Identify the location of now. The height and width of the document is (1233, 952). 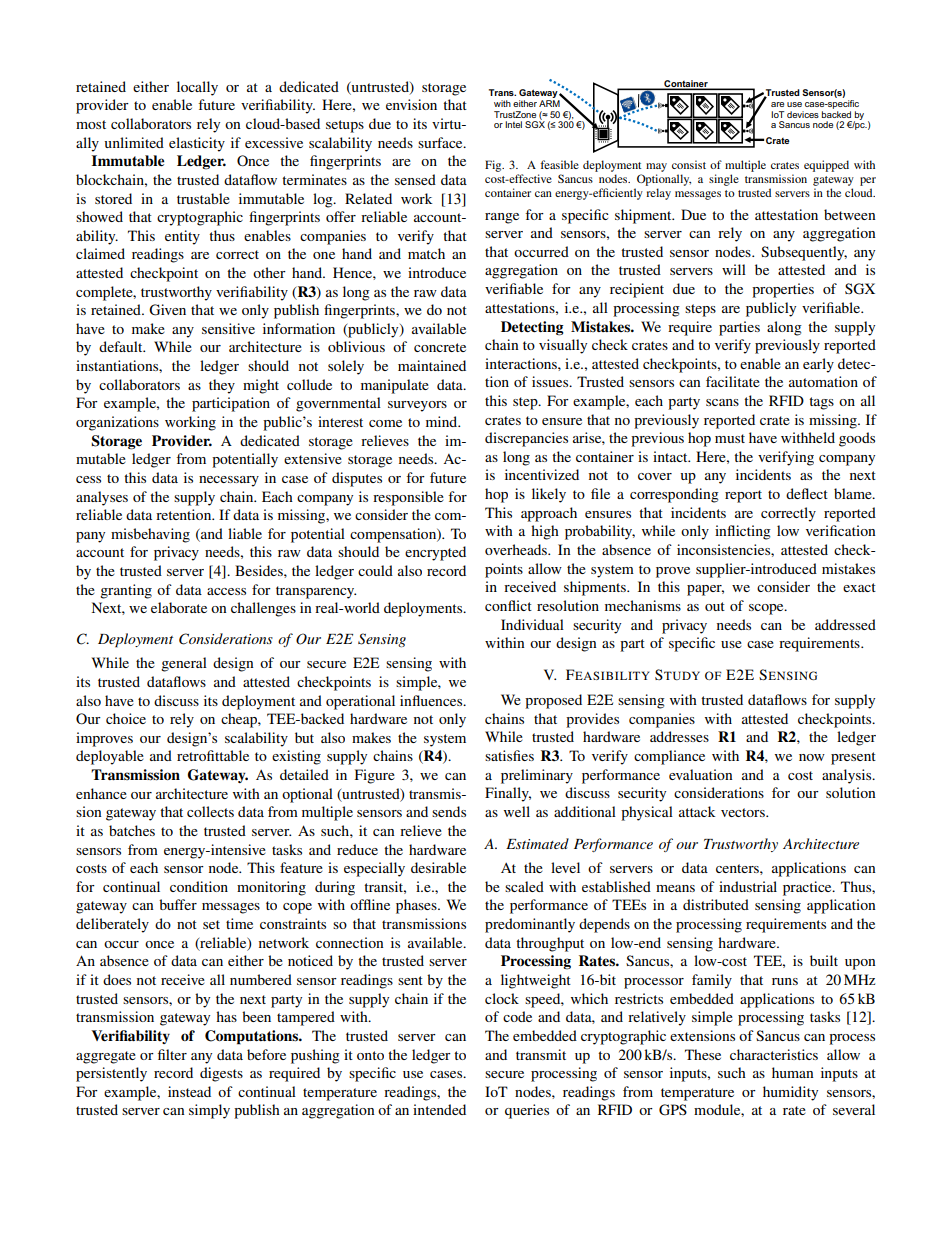
(812, 757).
